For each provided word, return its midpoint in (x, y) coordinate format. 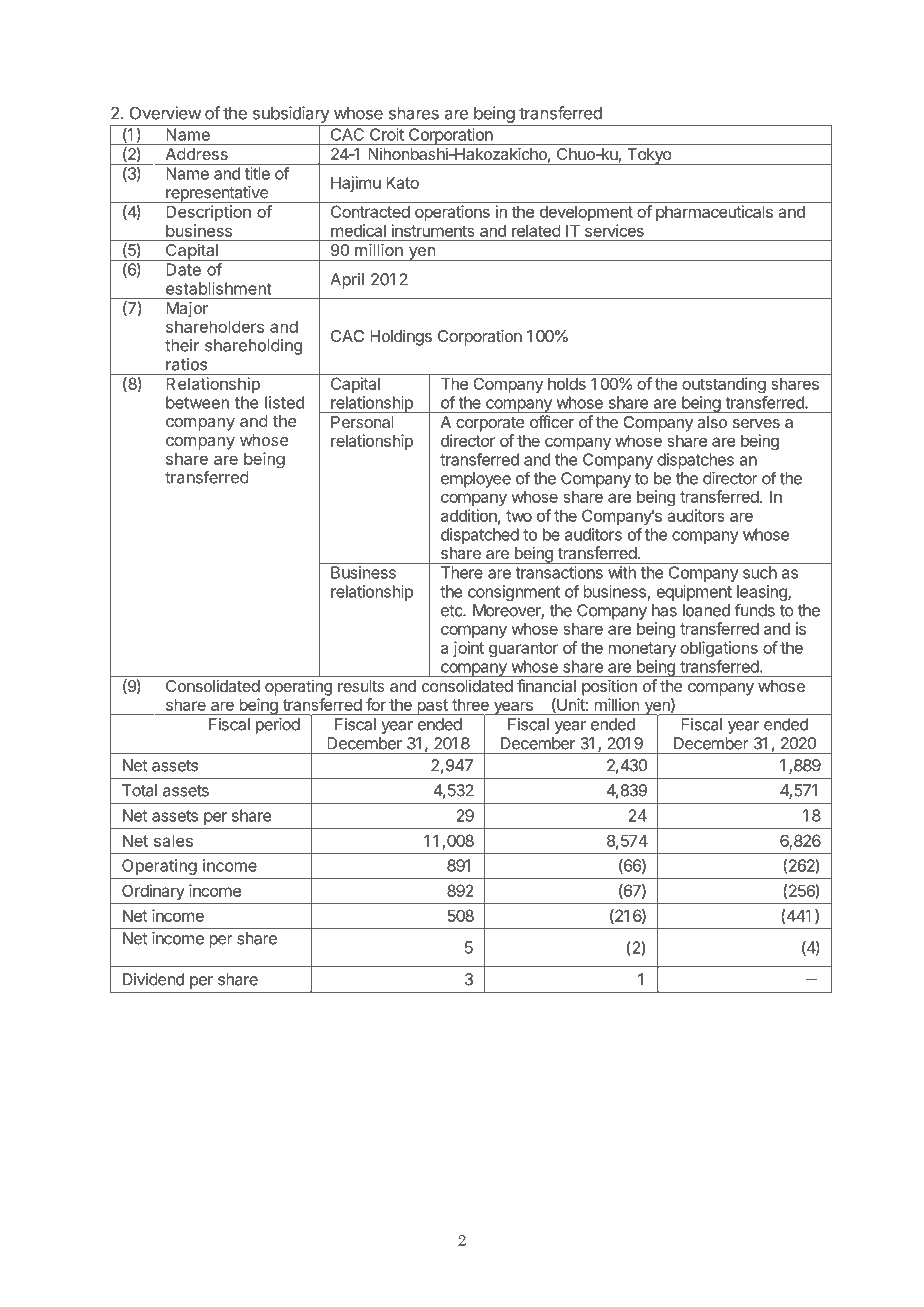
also (712, 422)
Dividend (153, 979)
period (278, 726)
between (197, 402)
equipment (694, 593)
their (182, 345)
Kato (402, 182)
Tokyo (649, 156)
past (432, 707)
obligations (719, 649)
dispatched (480, 536)
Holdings (401, 337)
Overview (165, 113)
